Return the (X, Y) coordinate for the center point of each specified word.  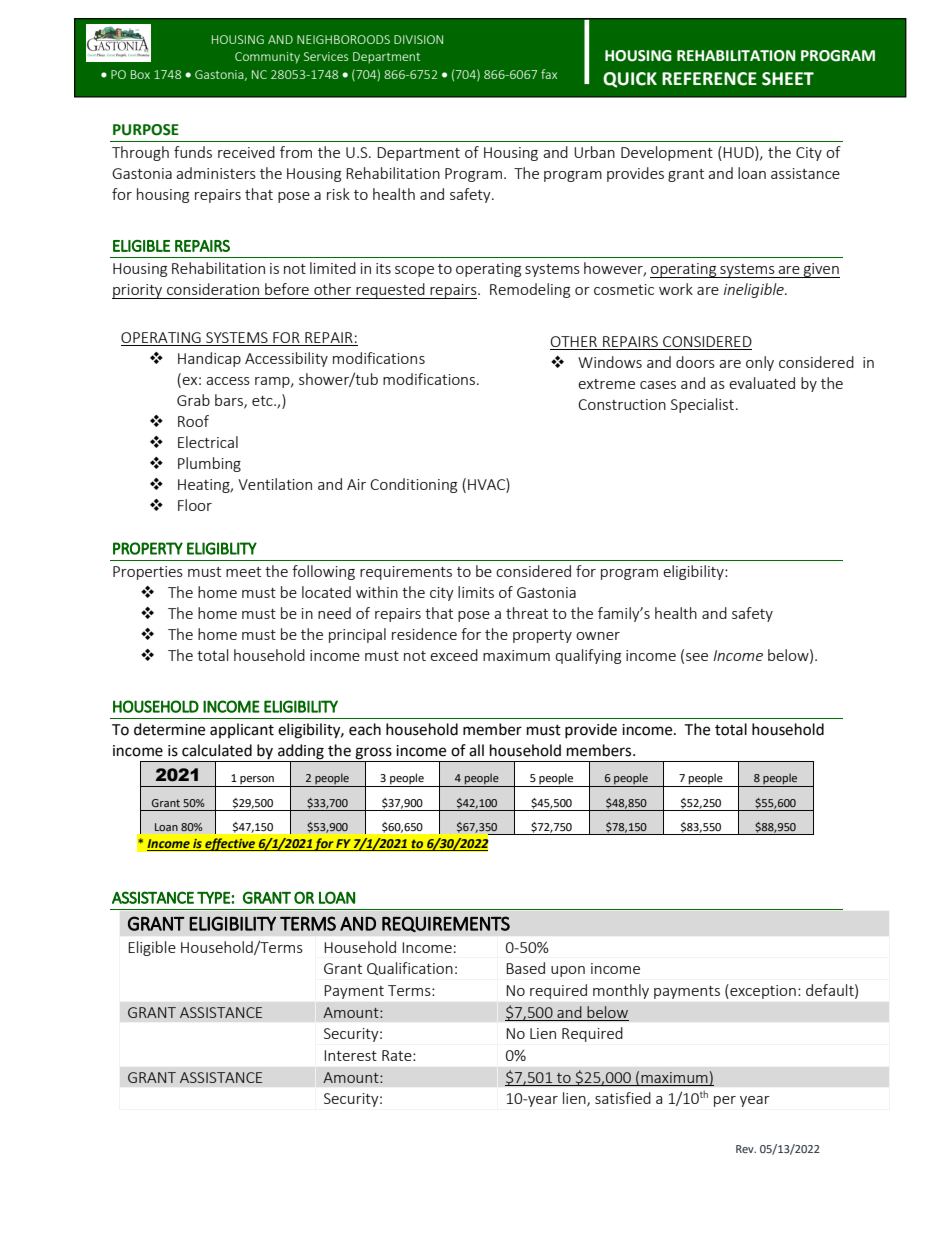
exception (763, 992)
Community (267, 58)
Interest (350, 1055)
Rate (398, 1055)
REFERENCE (709, 79)
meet (243, 572)
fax (549, 74)
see (697, 657)
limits (476, 592)
